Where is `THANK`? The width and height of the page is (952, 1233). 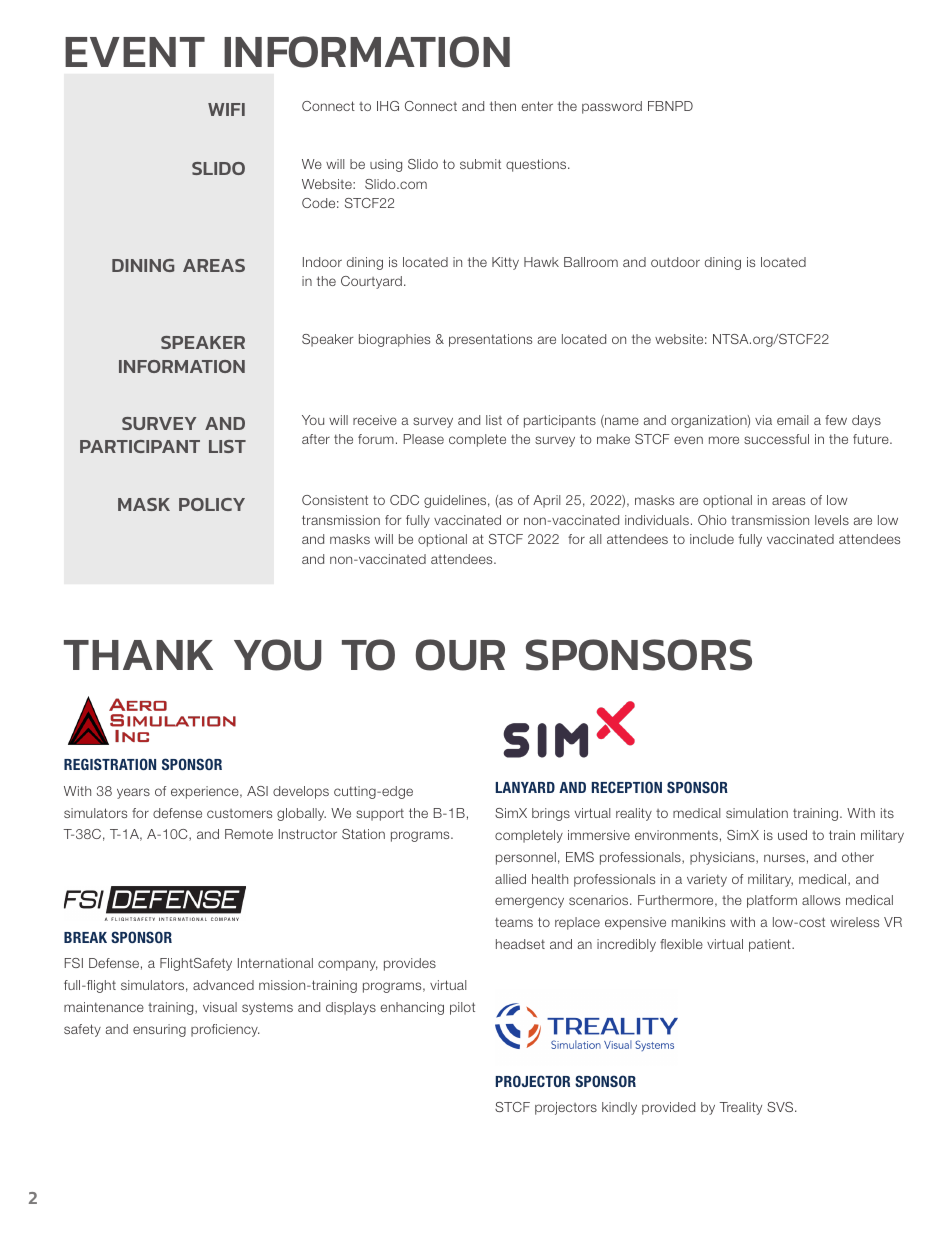
THANK is located at coordinates (138, 655).
